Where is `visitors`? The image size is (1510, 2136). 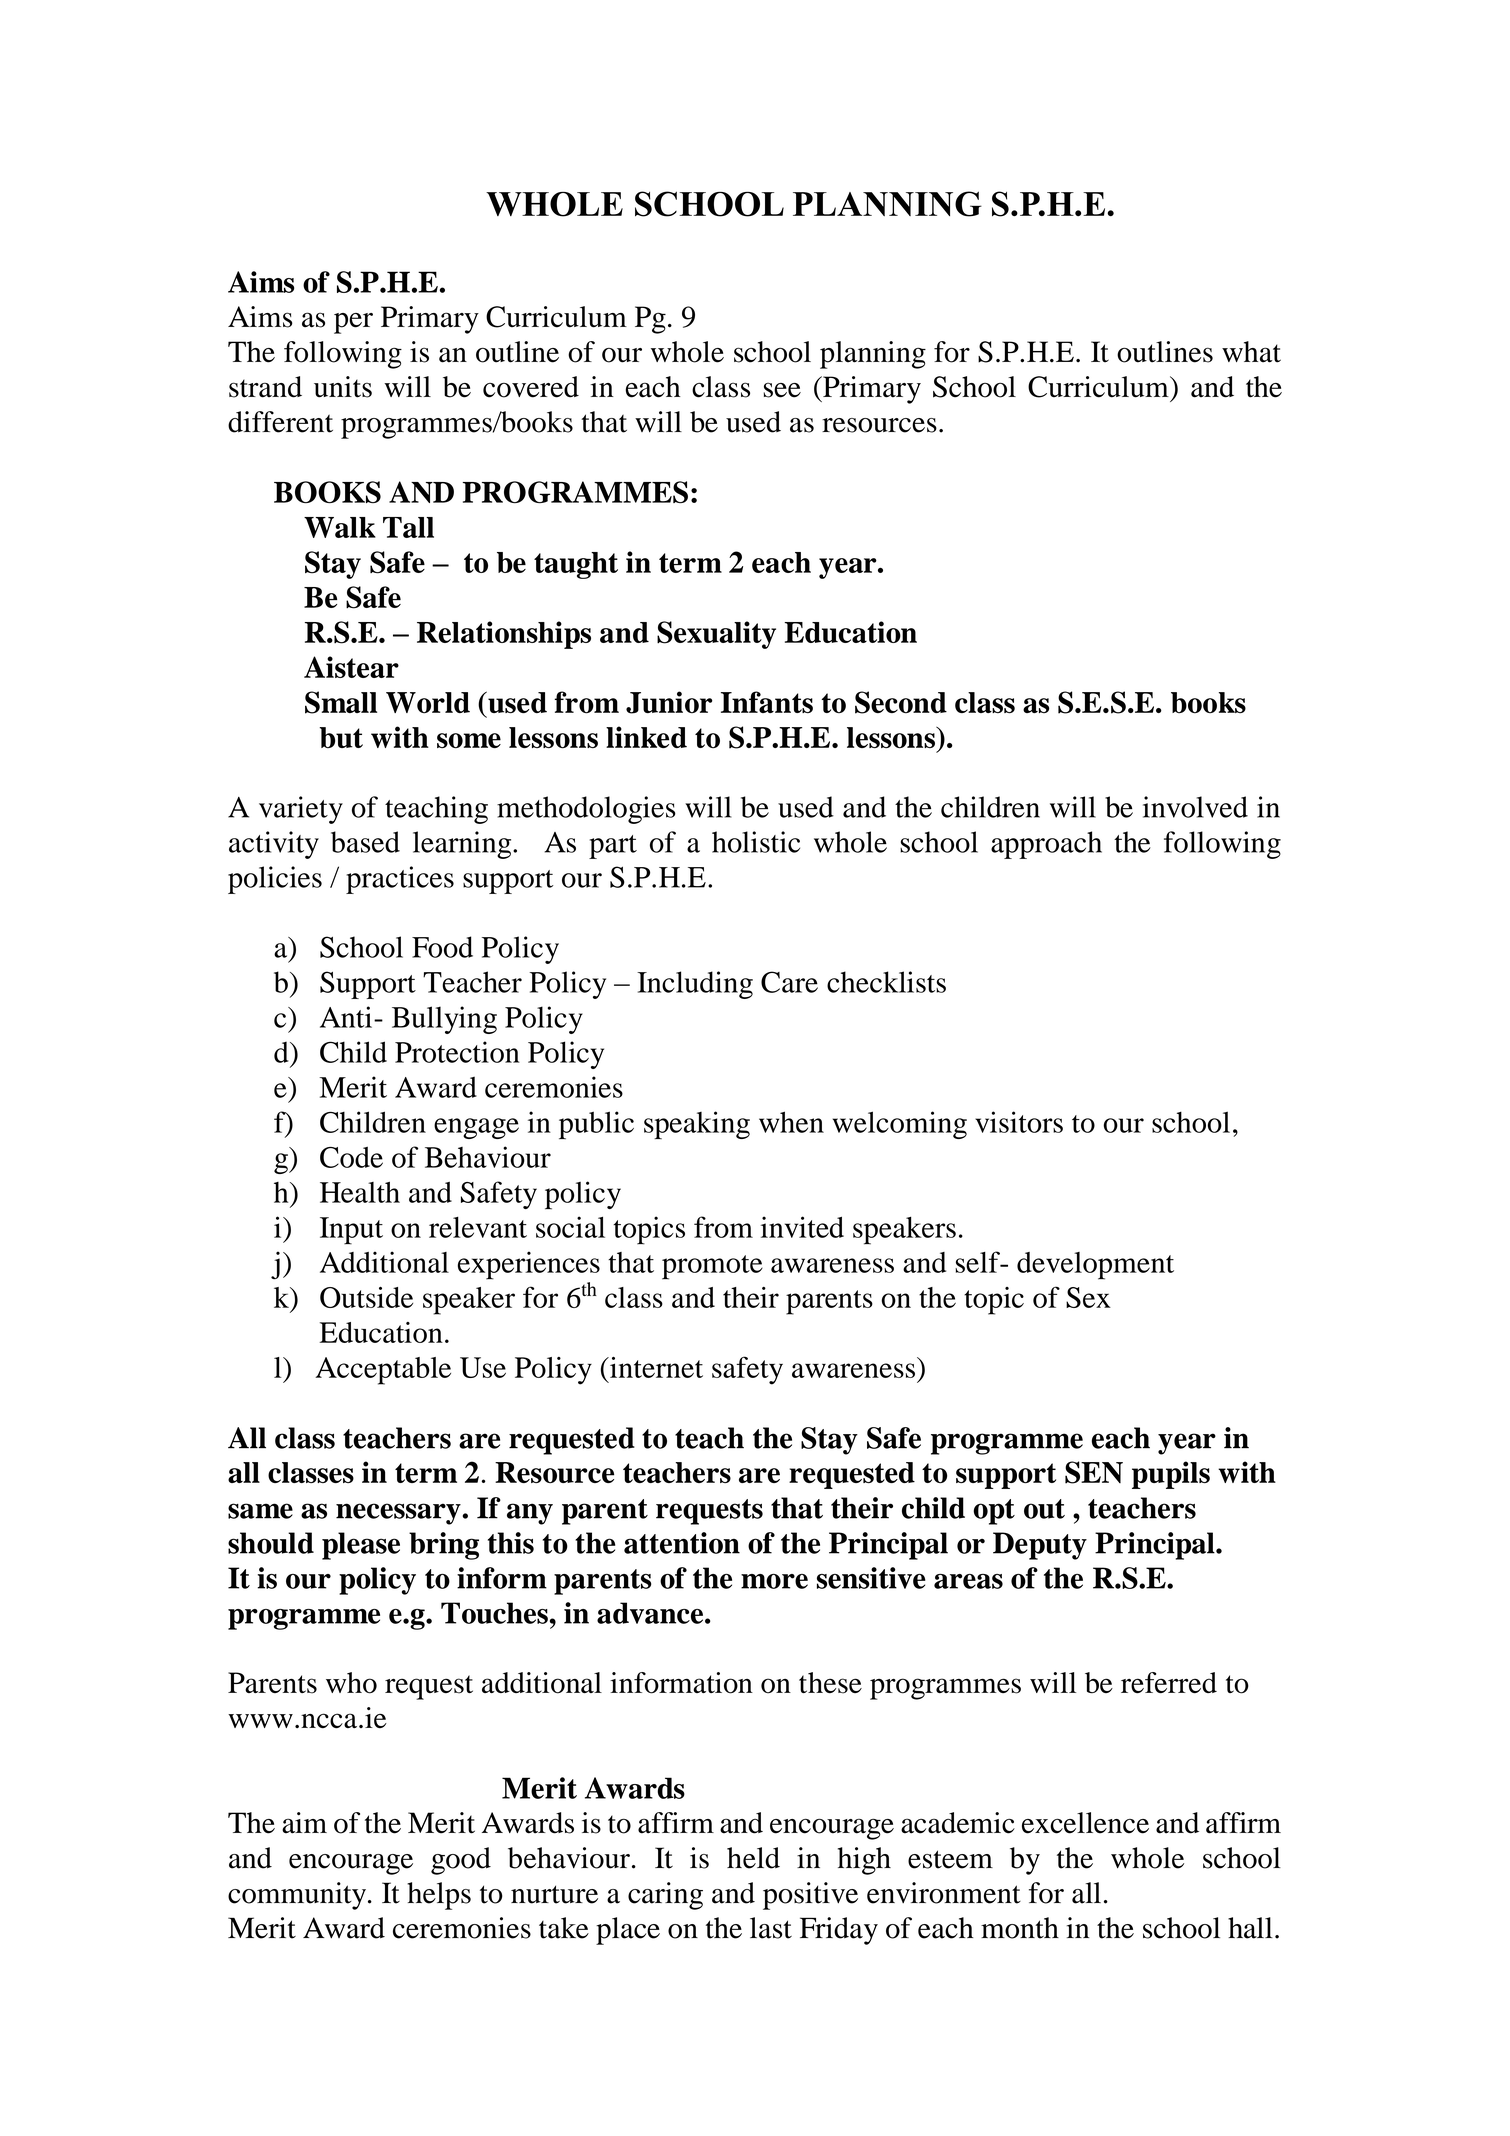 visitors is located at coordinates (1019, 1122).
